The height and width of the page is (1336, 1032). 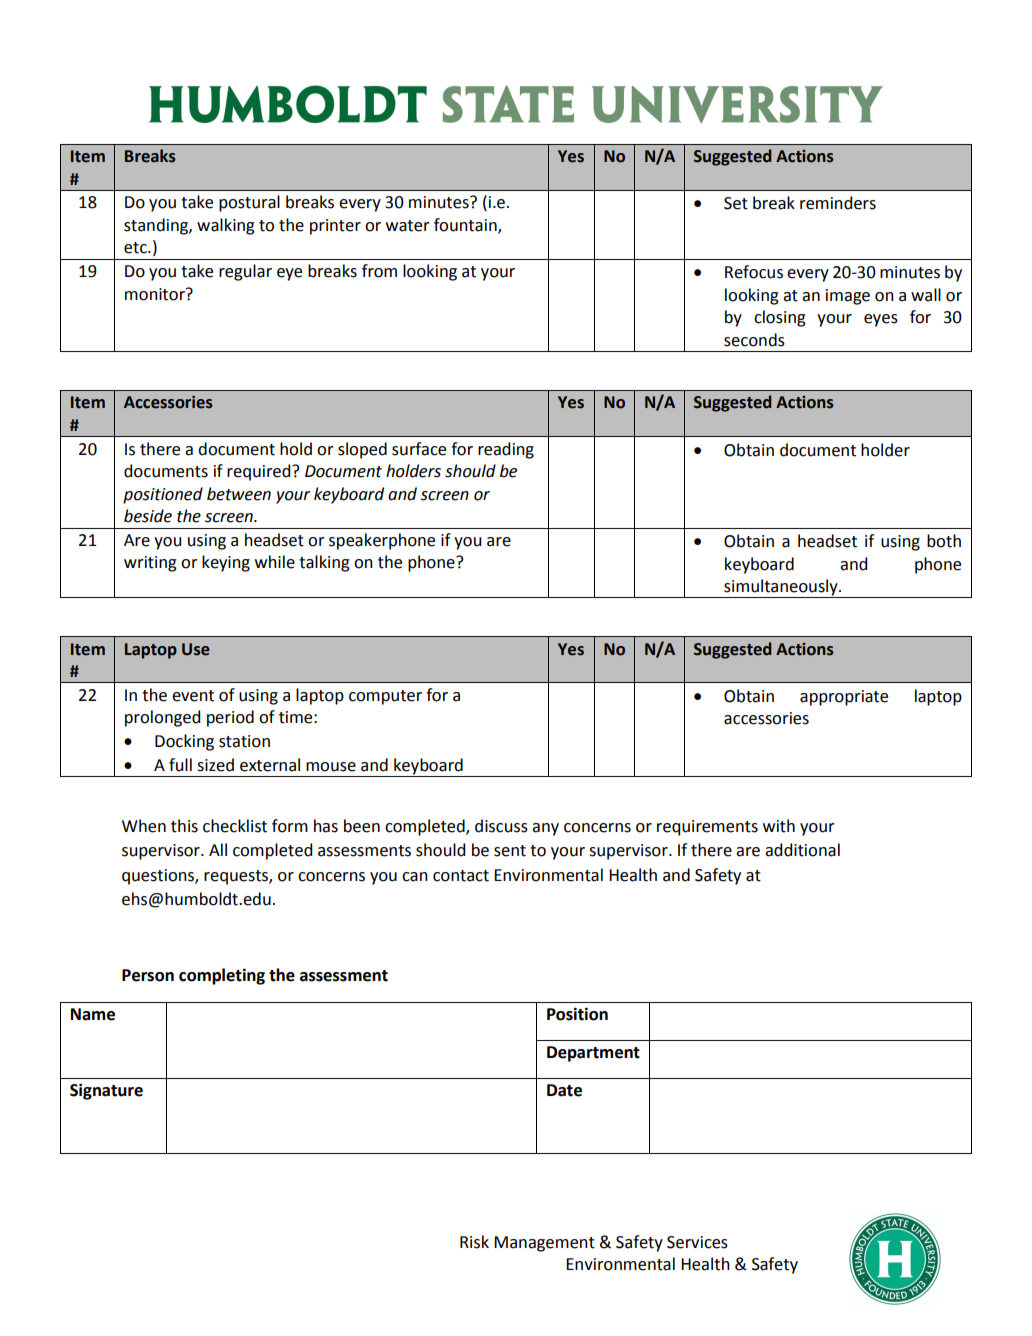 What do you see at coordinates (838, 203) in the page?
I see `reminders` at bounding box center [838, 203].
